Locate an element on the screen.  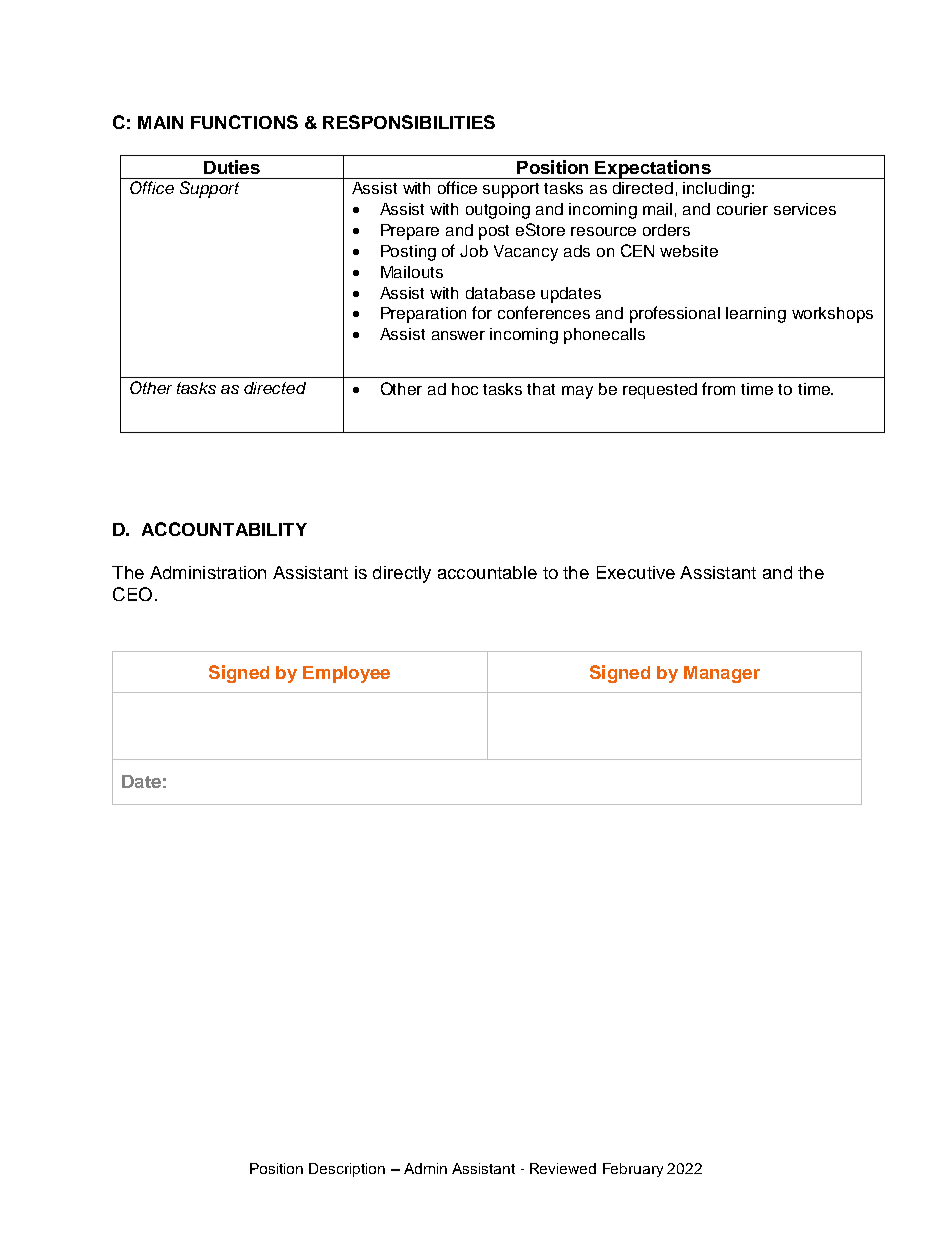
Duties is located at coordinates (232, 167).
